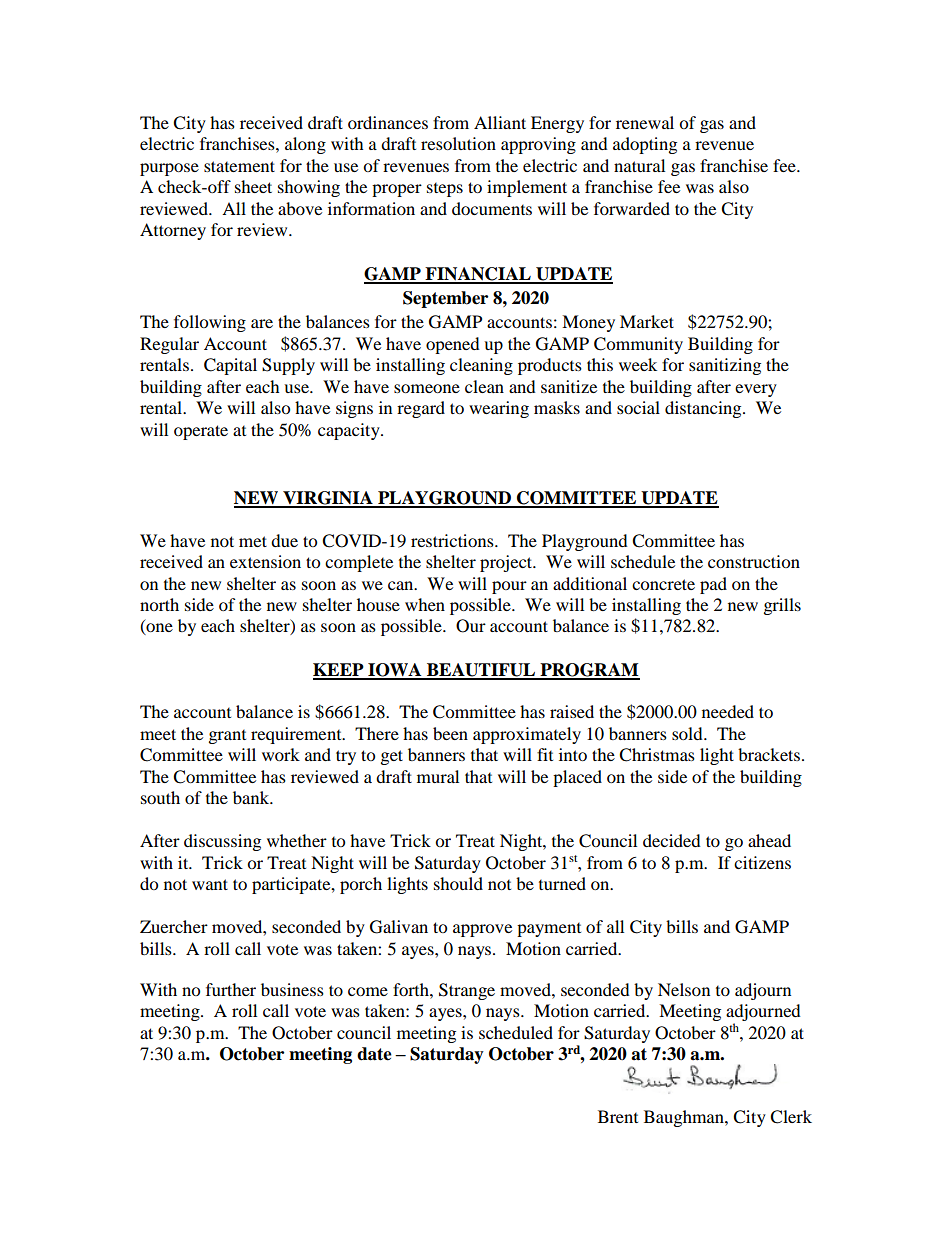 The width and height of the screenshot is (952, 1233). I want to click on north, so click(159, 604).
